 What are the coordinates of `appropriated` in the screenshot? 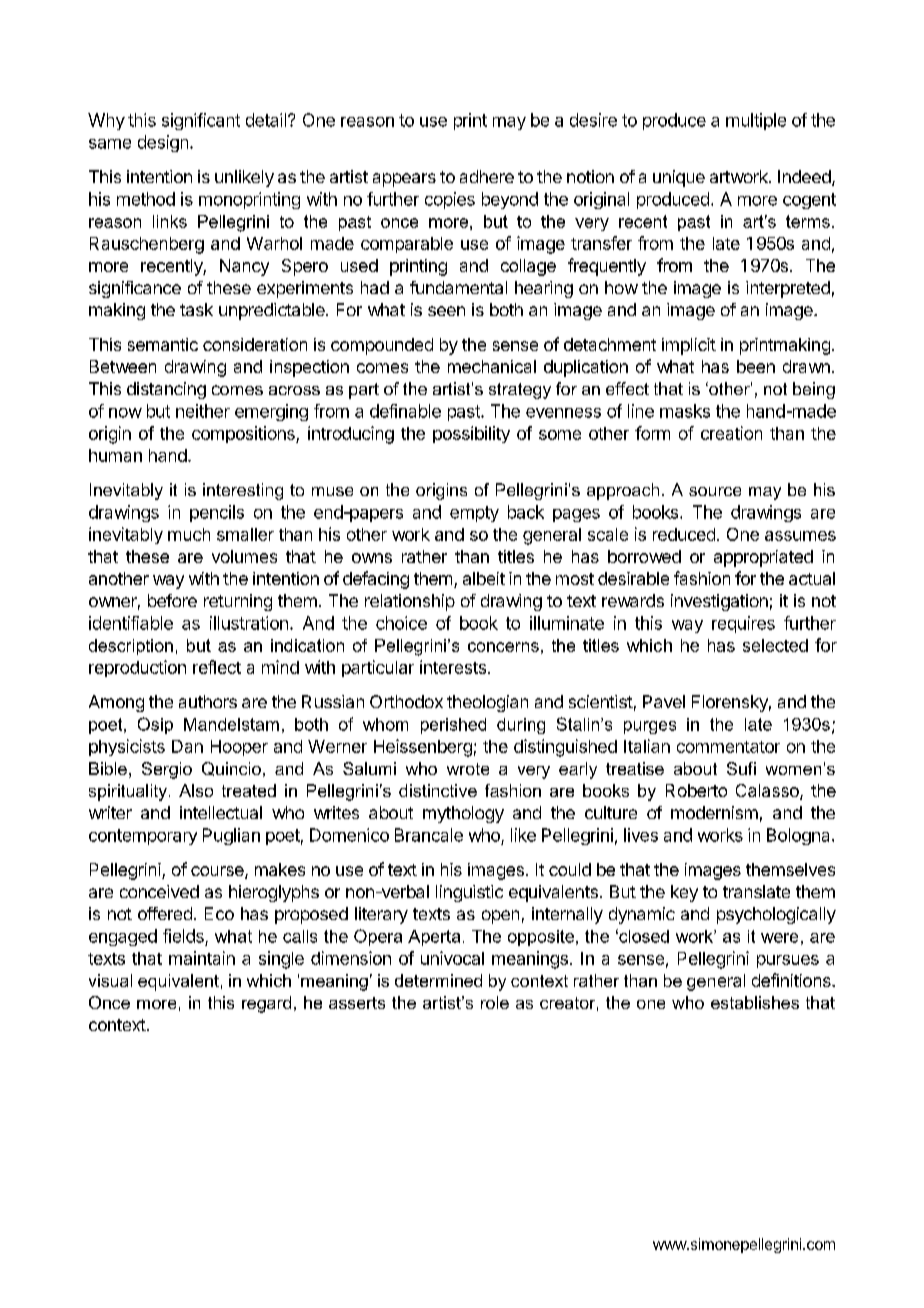 It's located at (763, 558).
